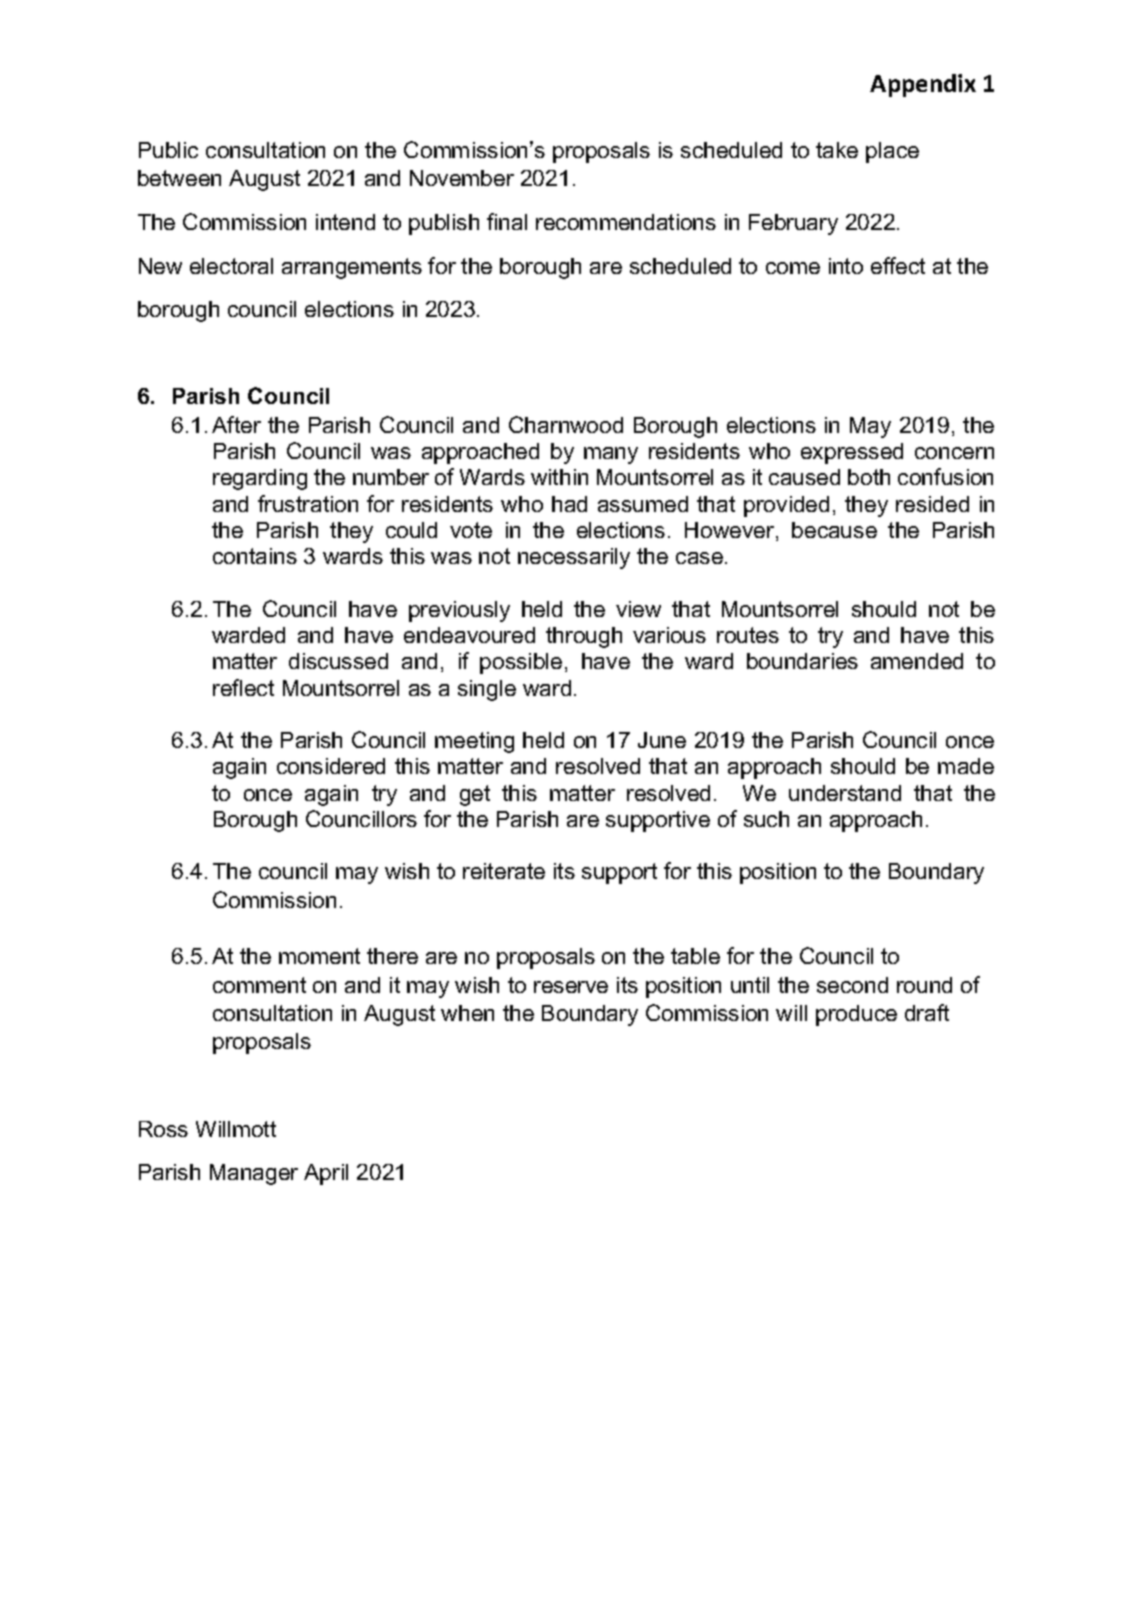 The height and width of the screenshot is (1603, 1133). I want to click on within, so click(559, 477).
